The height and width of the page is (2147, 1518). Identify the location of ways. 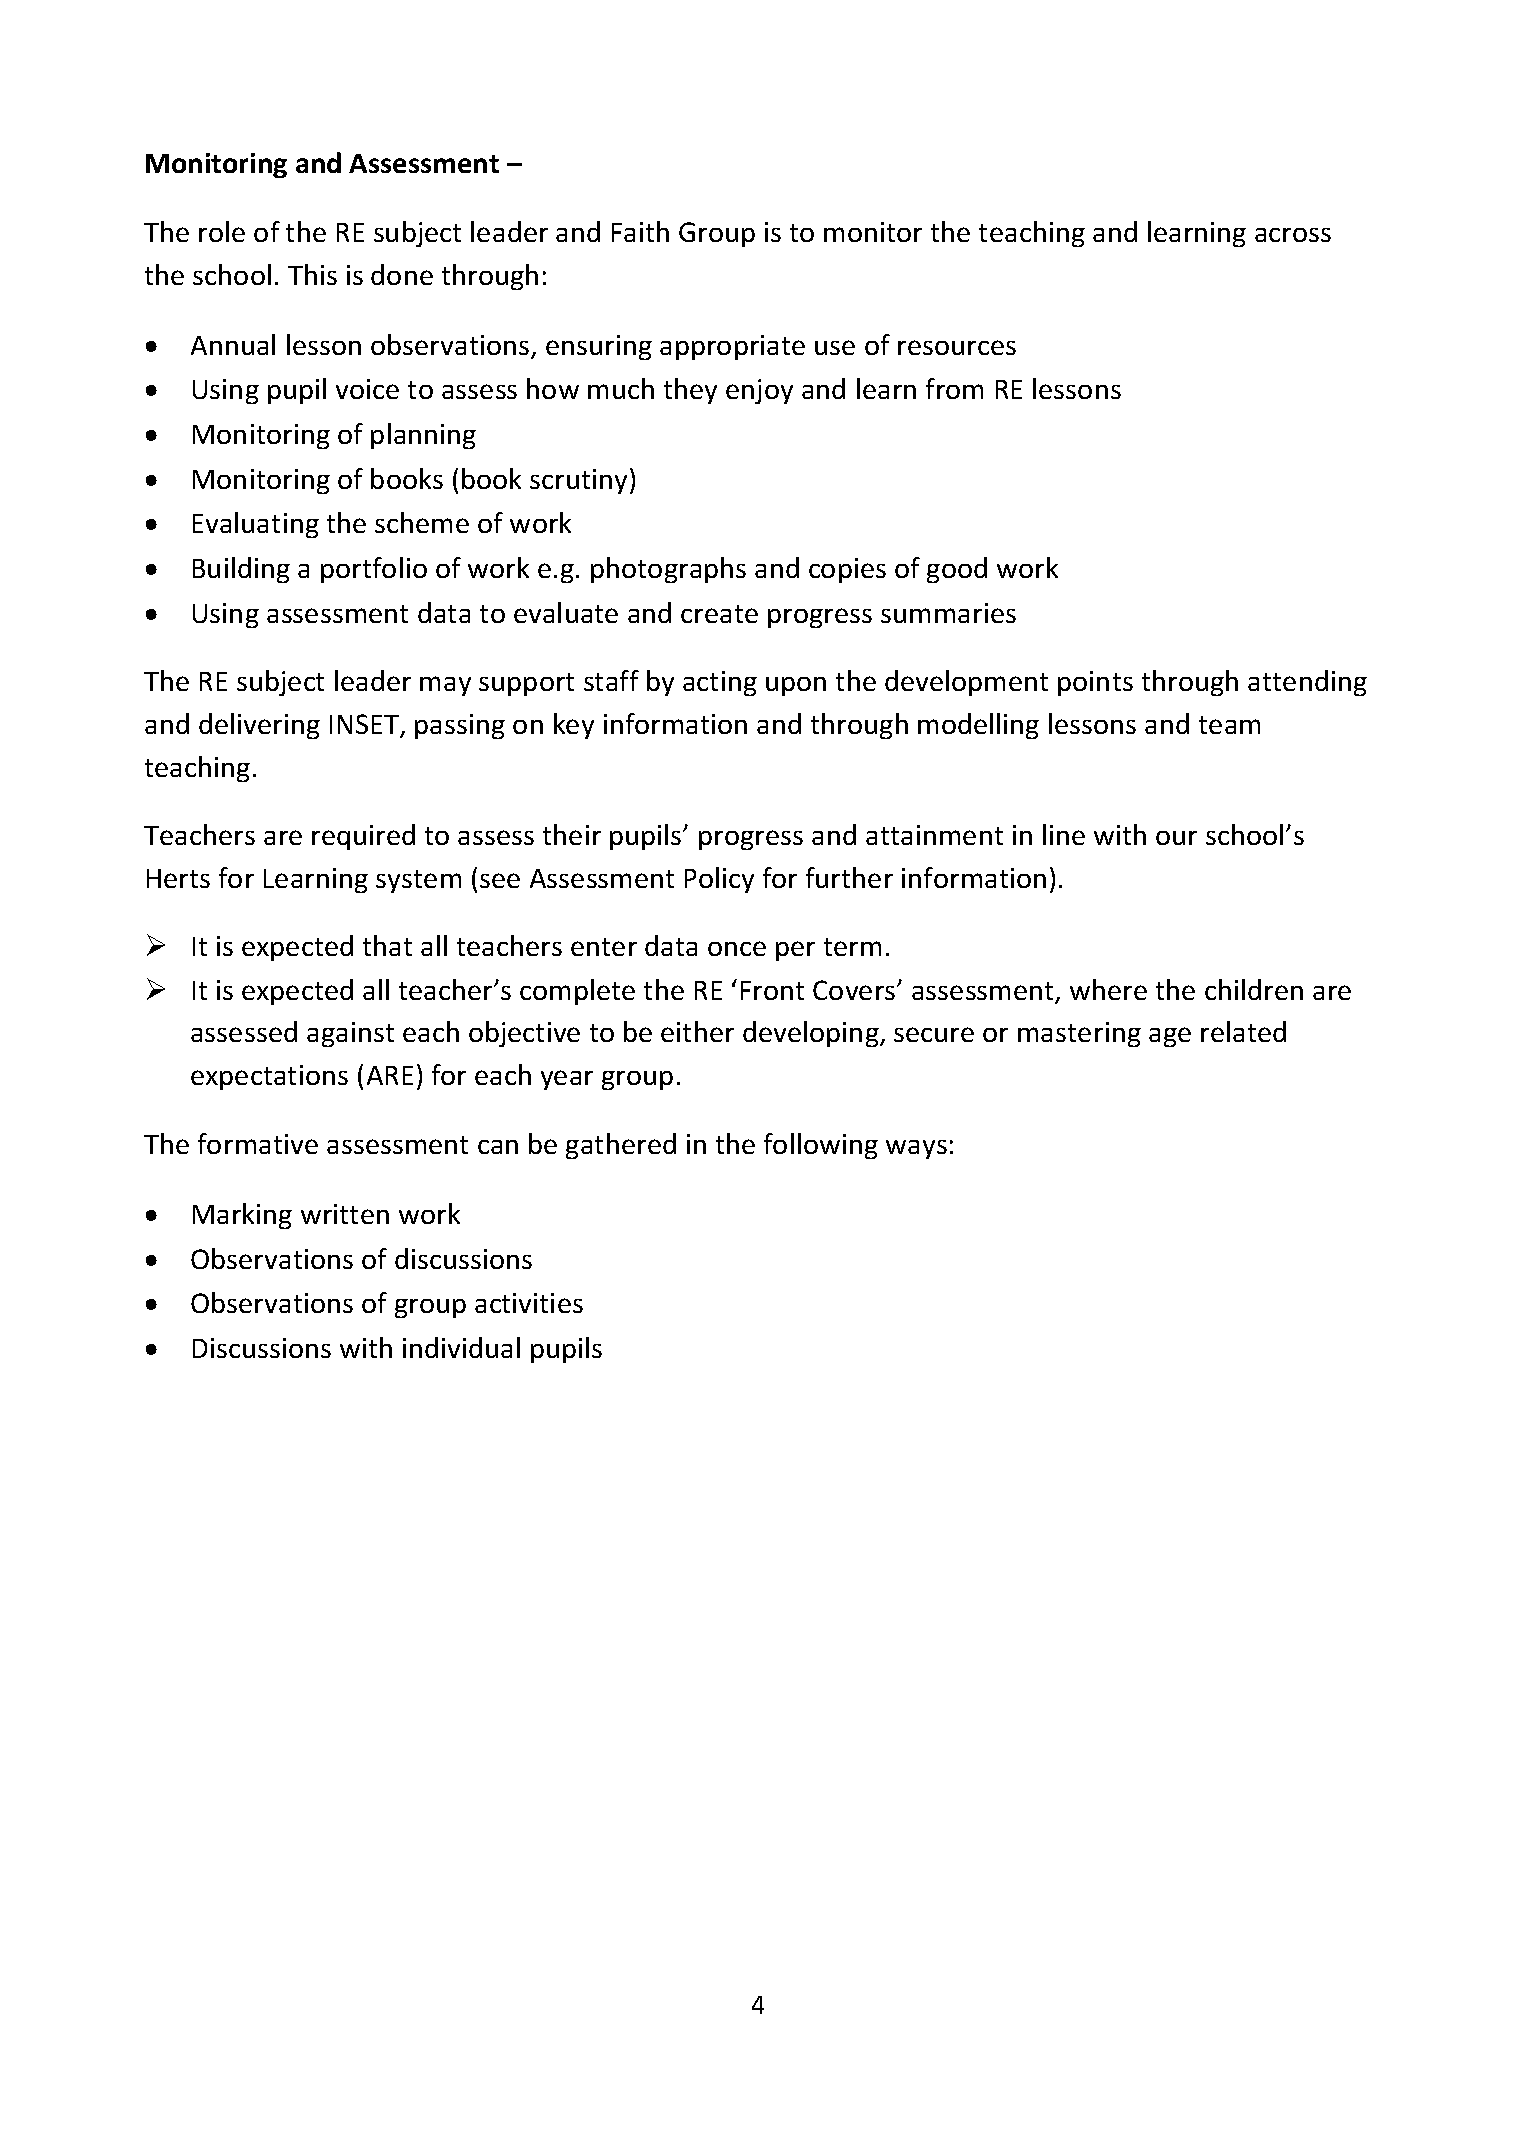
(916, 1149).
